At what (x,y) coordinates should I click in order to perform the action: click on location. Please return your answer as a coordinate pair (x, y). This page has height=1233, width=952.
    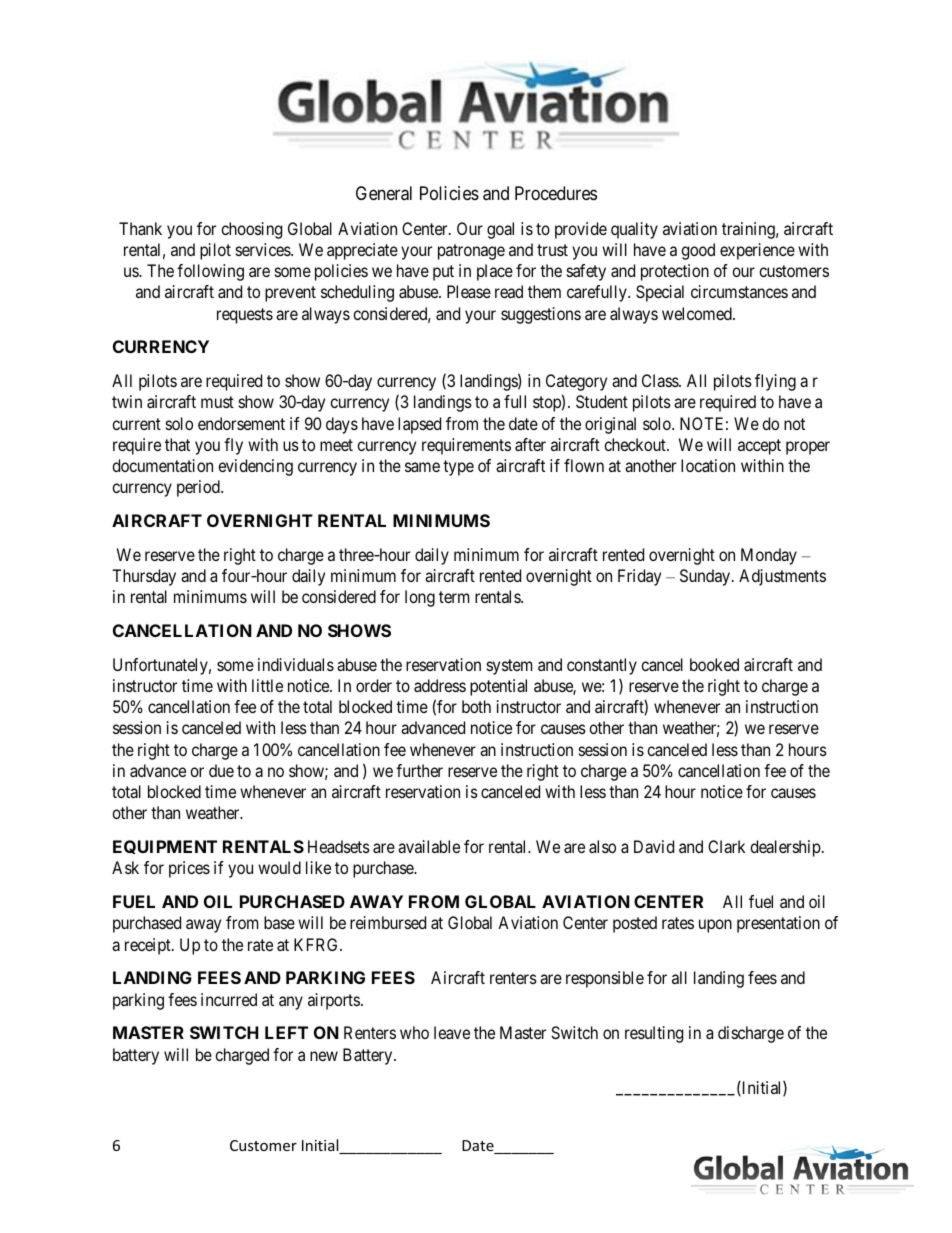
    Looking at the image, I should click on (708, 465).
